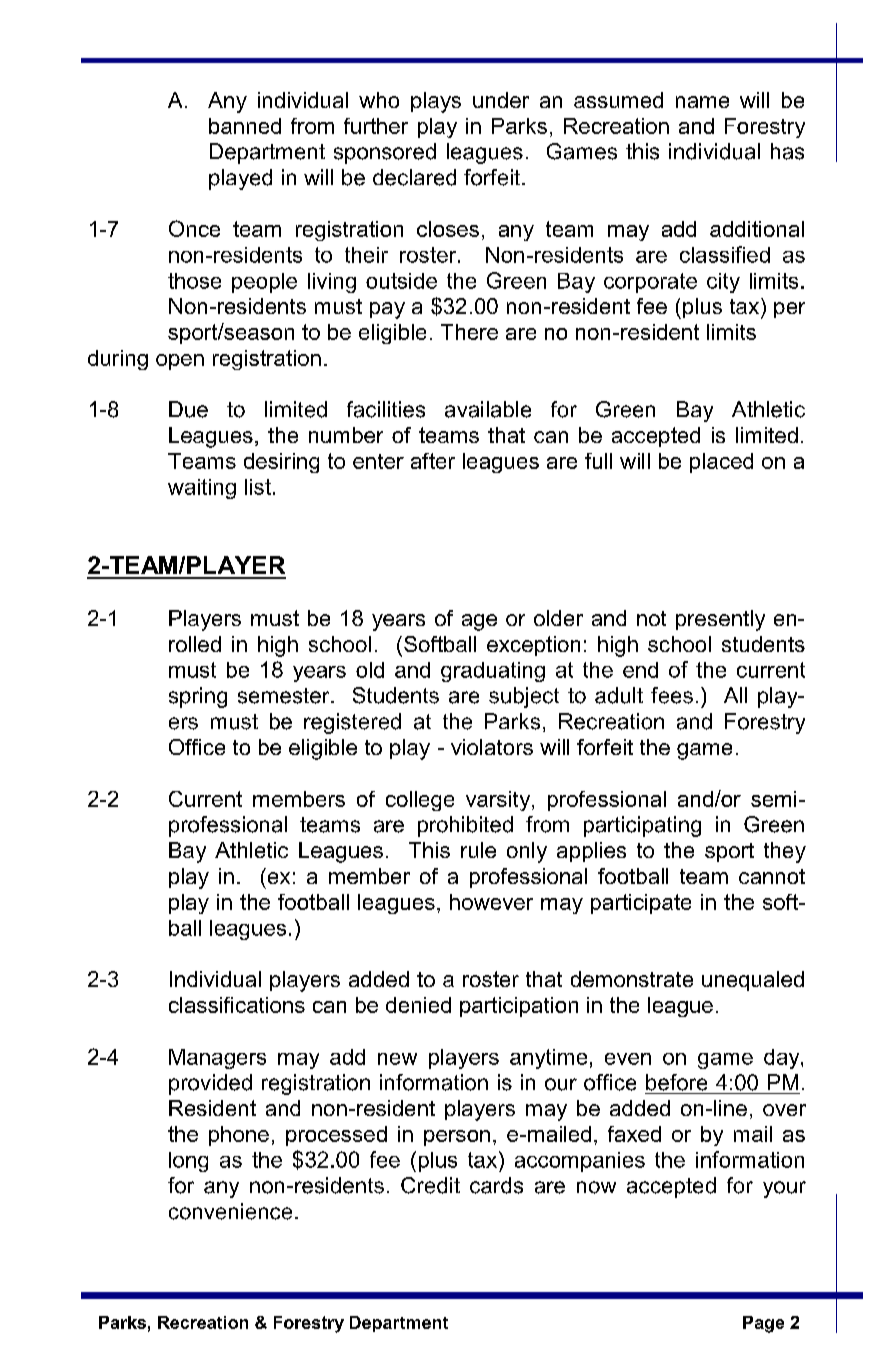 This document has width=887, height=1372. What do you see at coordinates (418, 1005) in the document?
I see `denied` at bounding box center [418, 1005].
